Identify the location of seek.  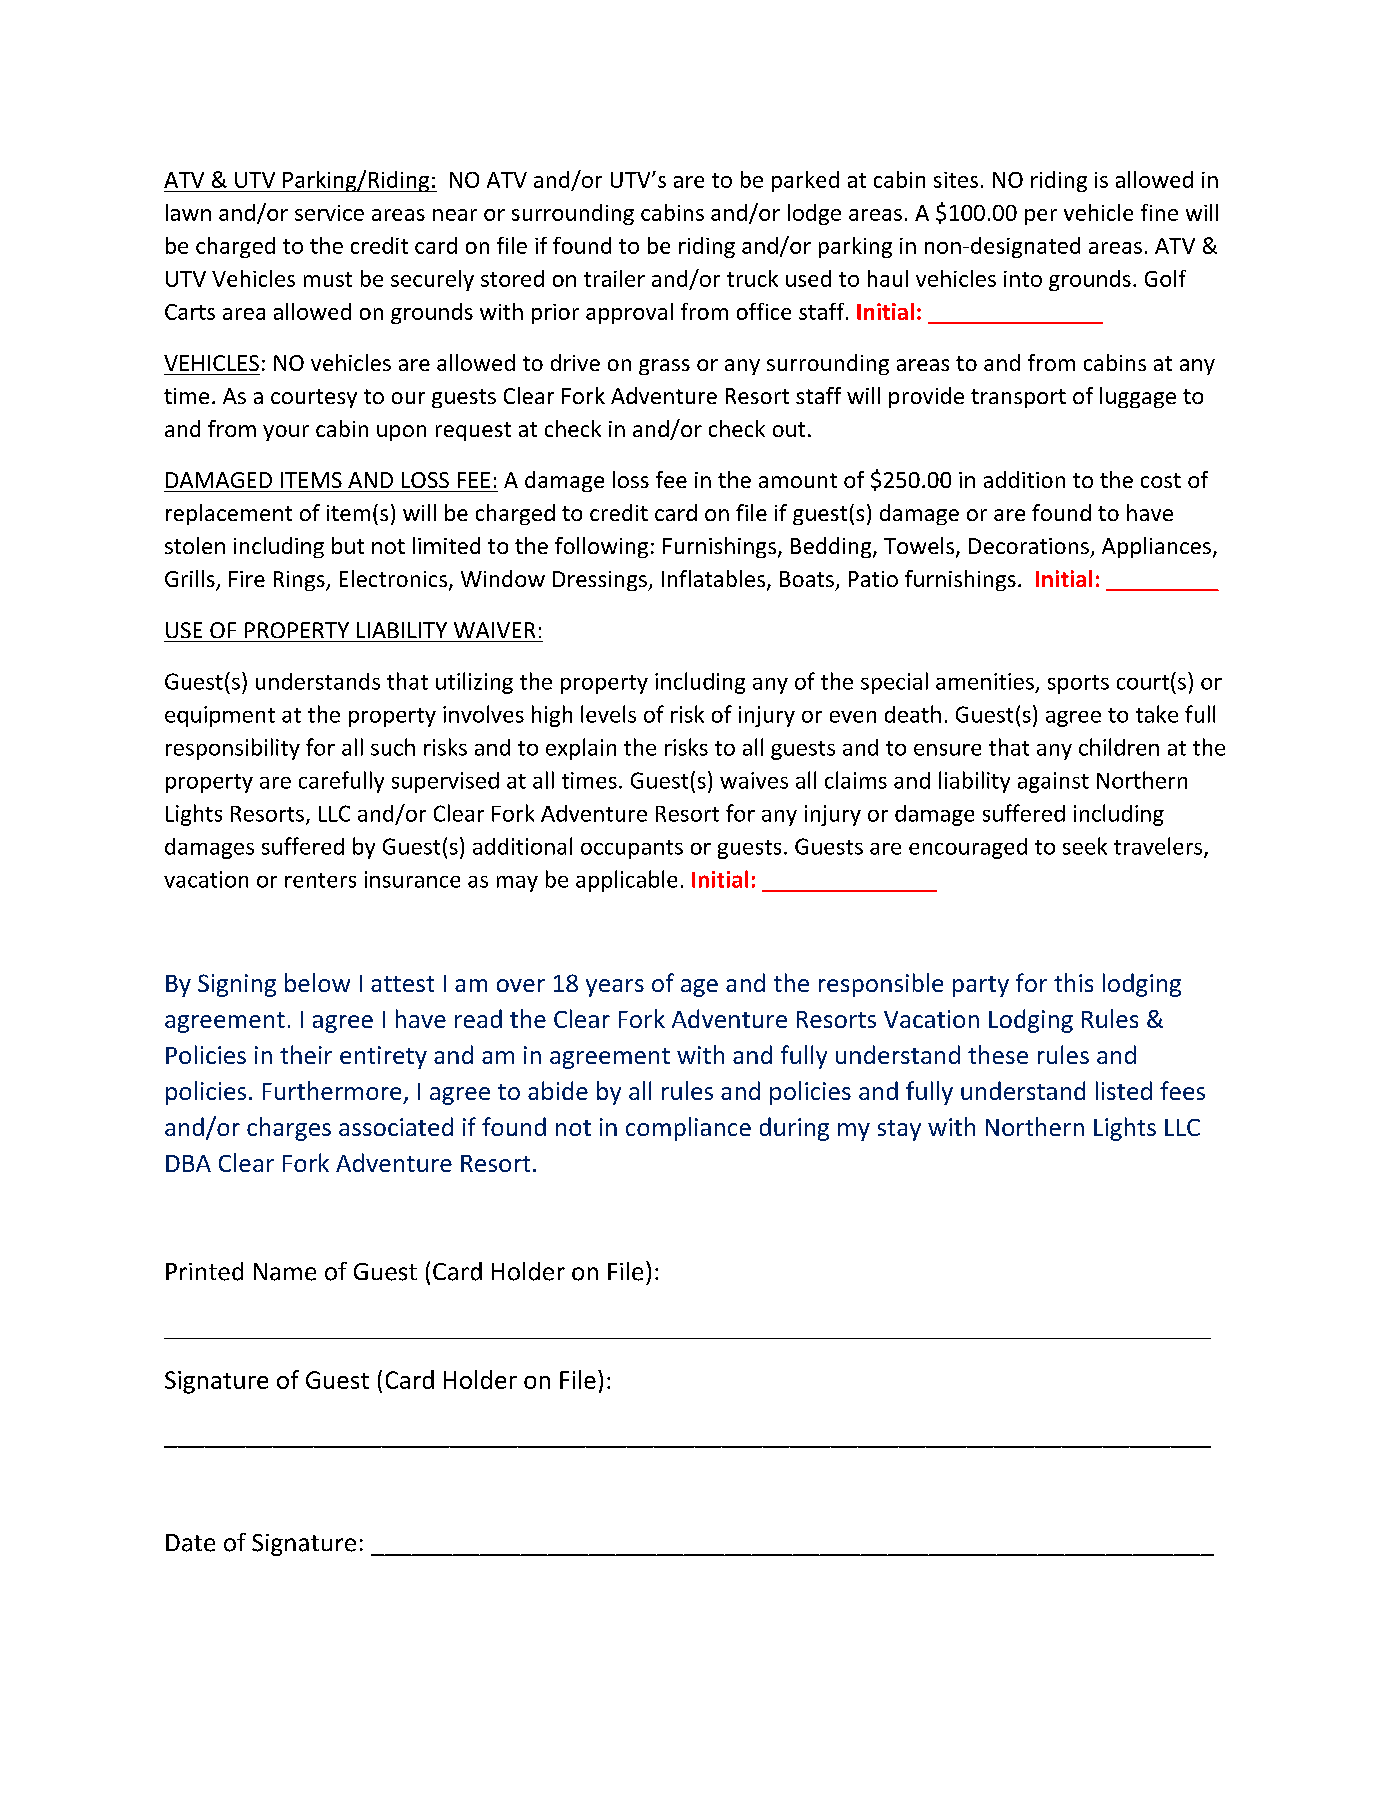
(1085, 846).
